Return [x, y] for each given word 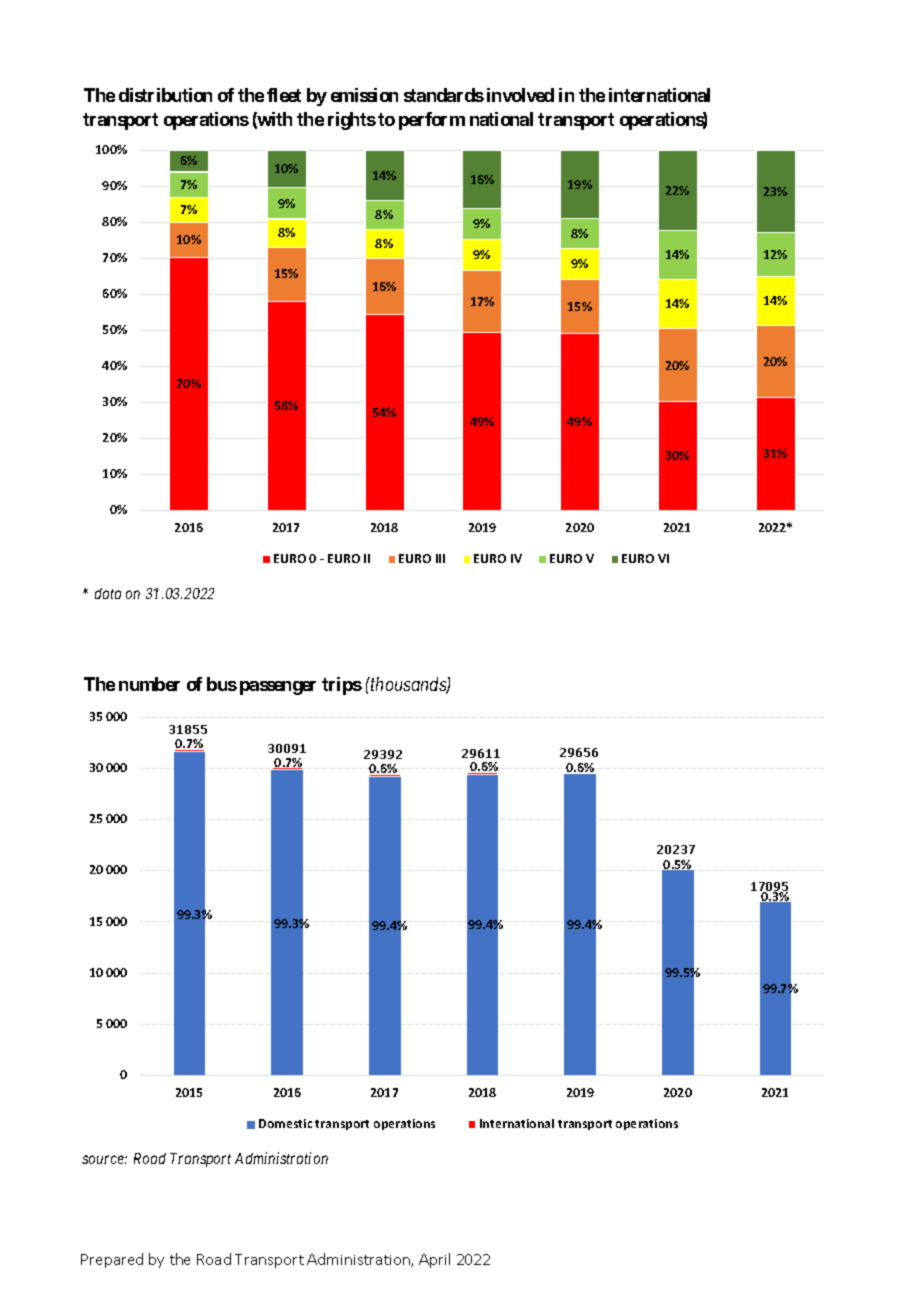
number [149, 684]
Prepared [112, 1260]
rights [352, 121]
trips [342, 686]
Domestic [285, 1123]
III [440, 558]
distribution [165, 95]
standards [444, 95]
